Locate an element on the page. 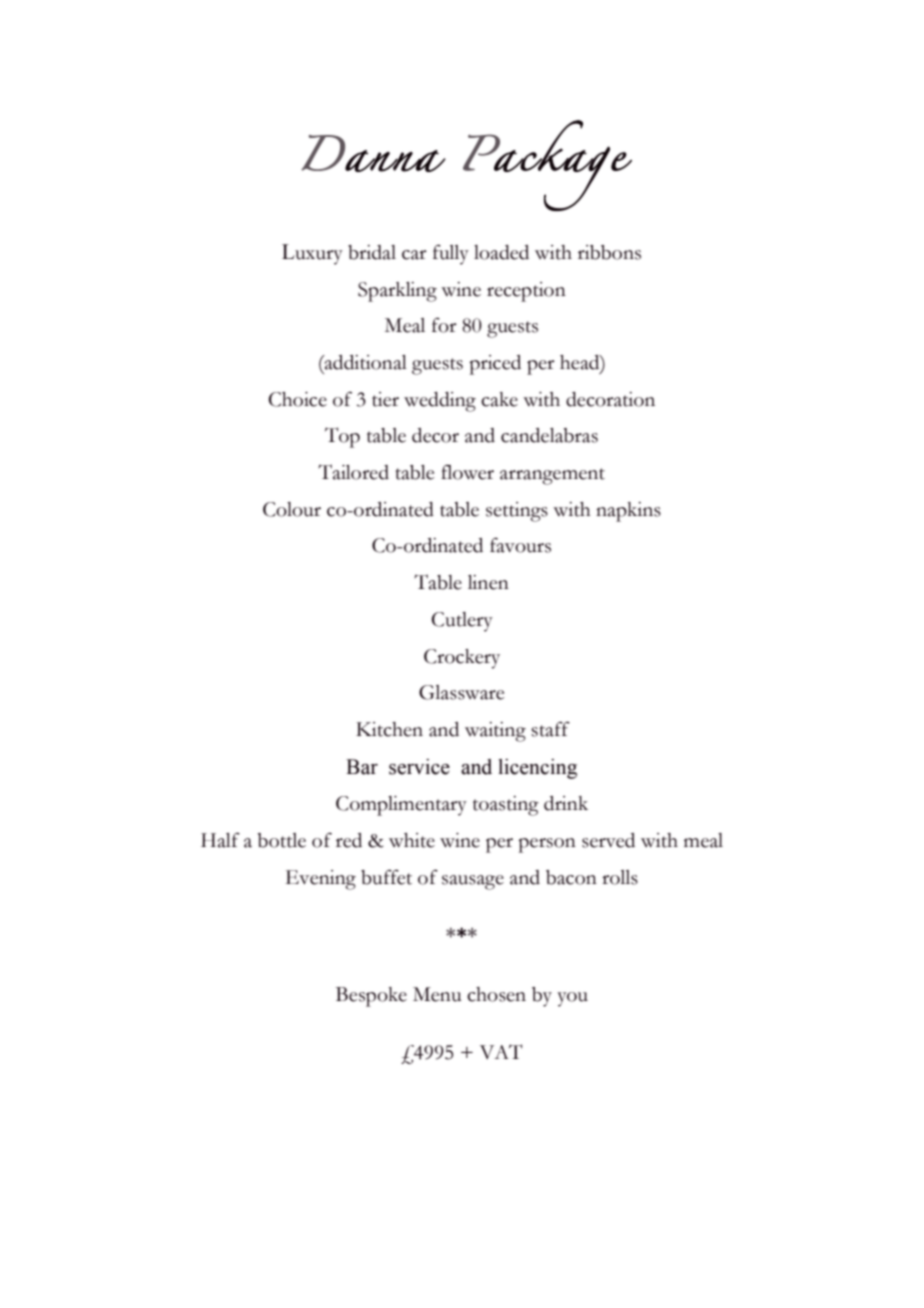  Package is located at coordinates (547, 165).
